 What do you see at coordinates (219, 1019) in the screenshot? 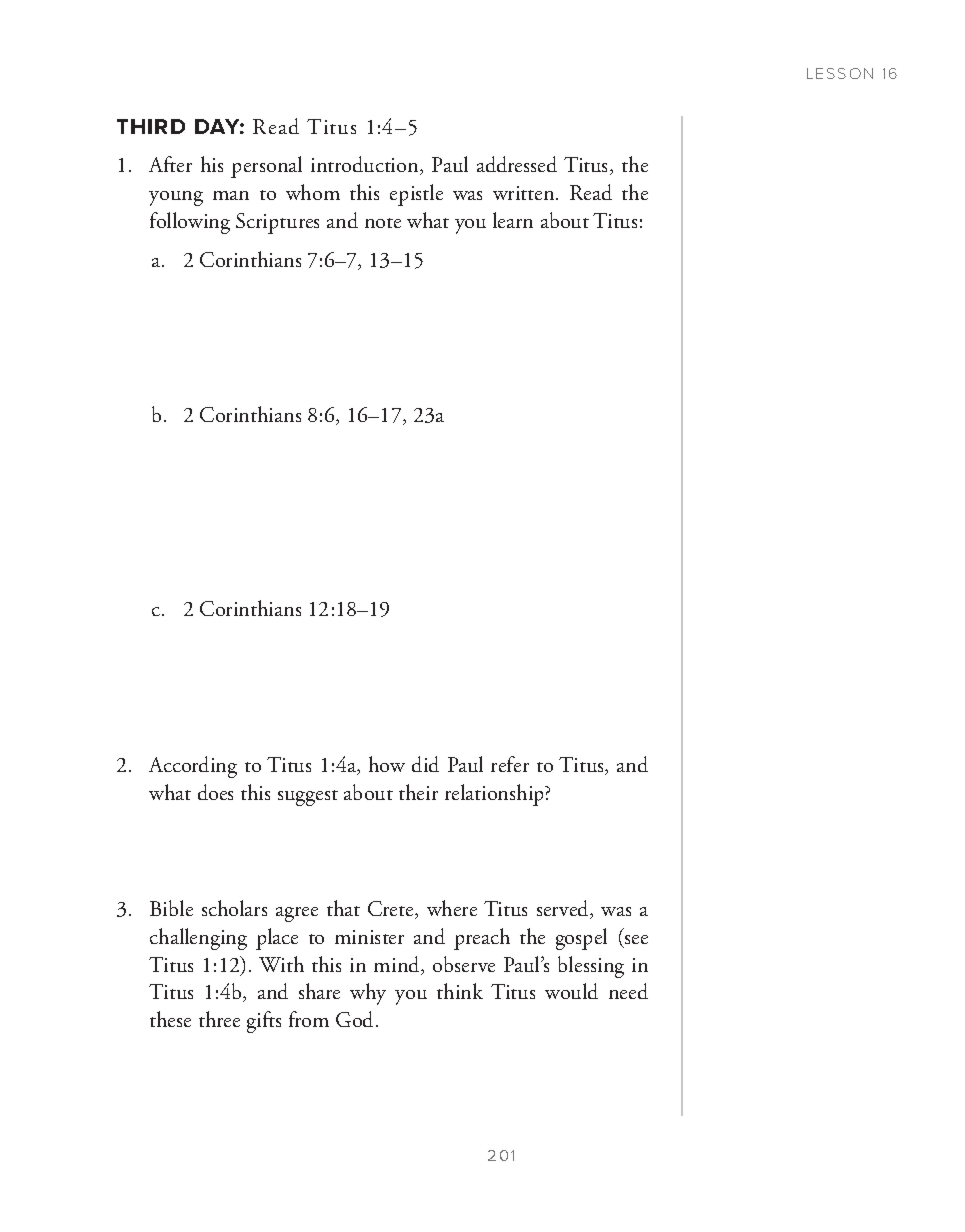
I see `three` at bounding box center [219, 1019].
